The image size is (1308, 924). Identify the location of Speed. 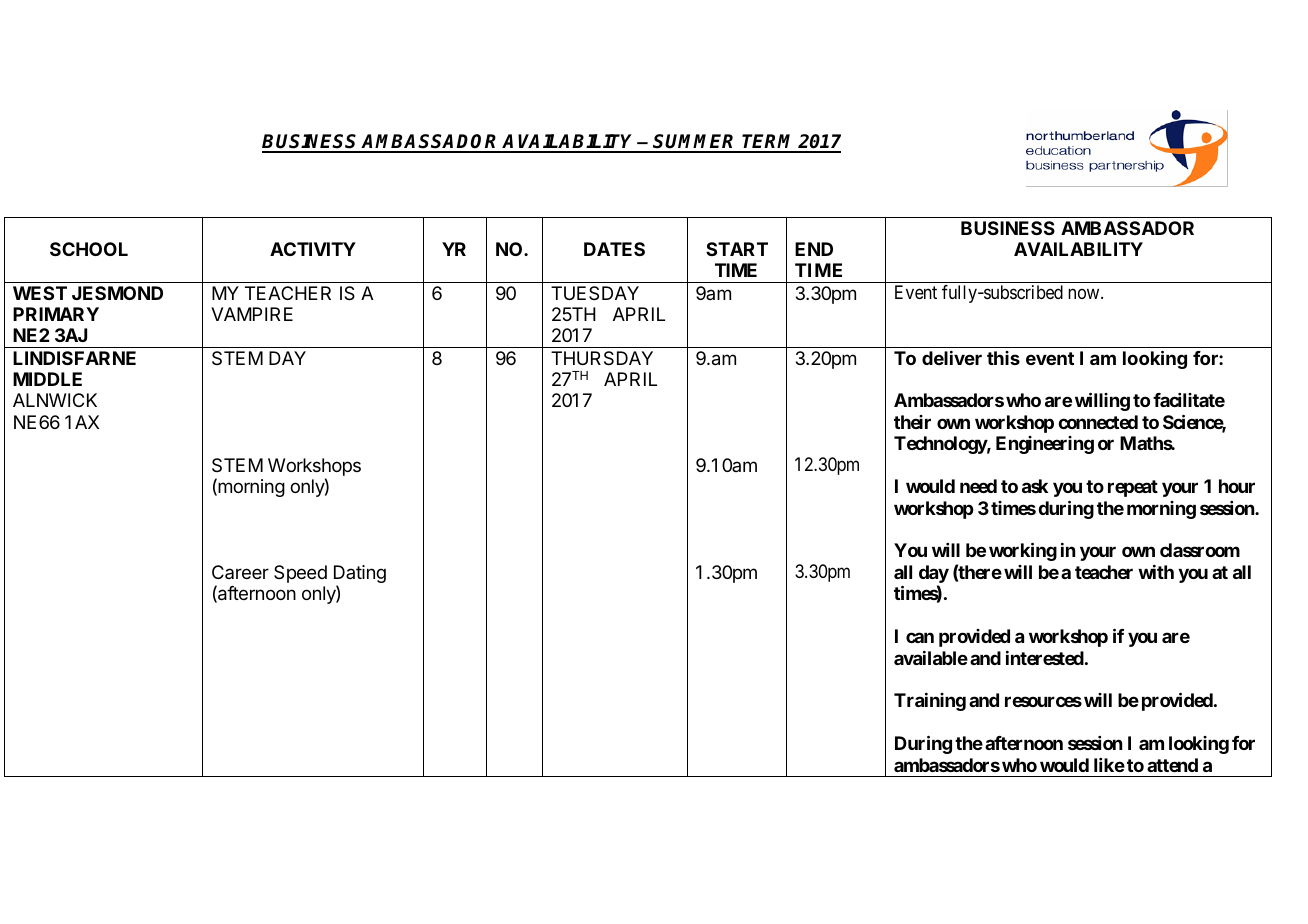
(300, 574).
